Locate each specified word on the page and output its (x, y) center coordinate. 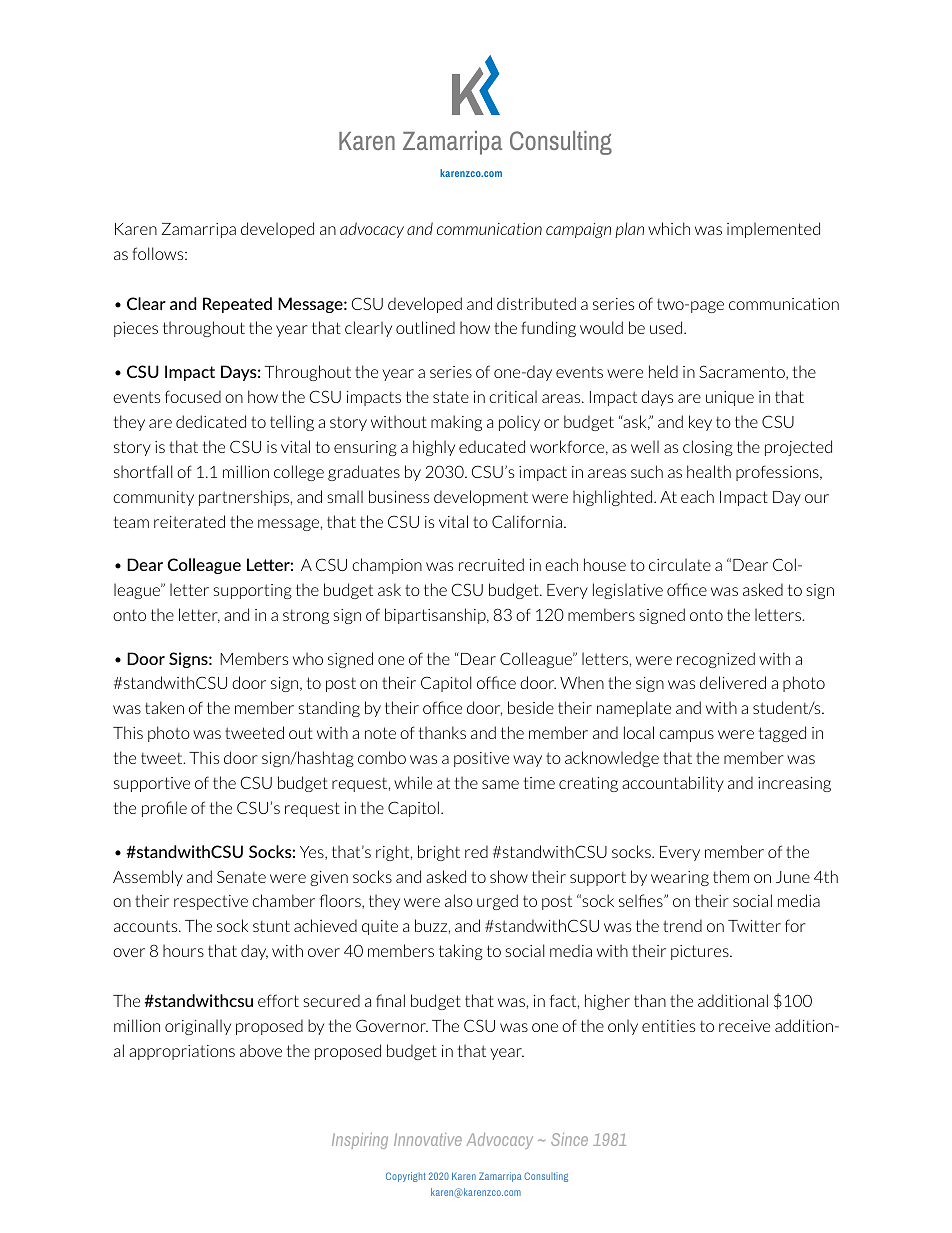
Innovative (428, 1139)
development (481, 498)
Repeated (237, 305)
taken (164, 707)
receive (744, 1026)
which (669, 228)
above (261, 1050)
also (459, 900)
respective (211, 902)
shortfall (143, 471)
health (709, 471)
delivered (733, 682)
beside (531, 707)
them (731, 876)
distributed (536, 303)
